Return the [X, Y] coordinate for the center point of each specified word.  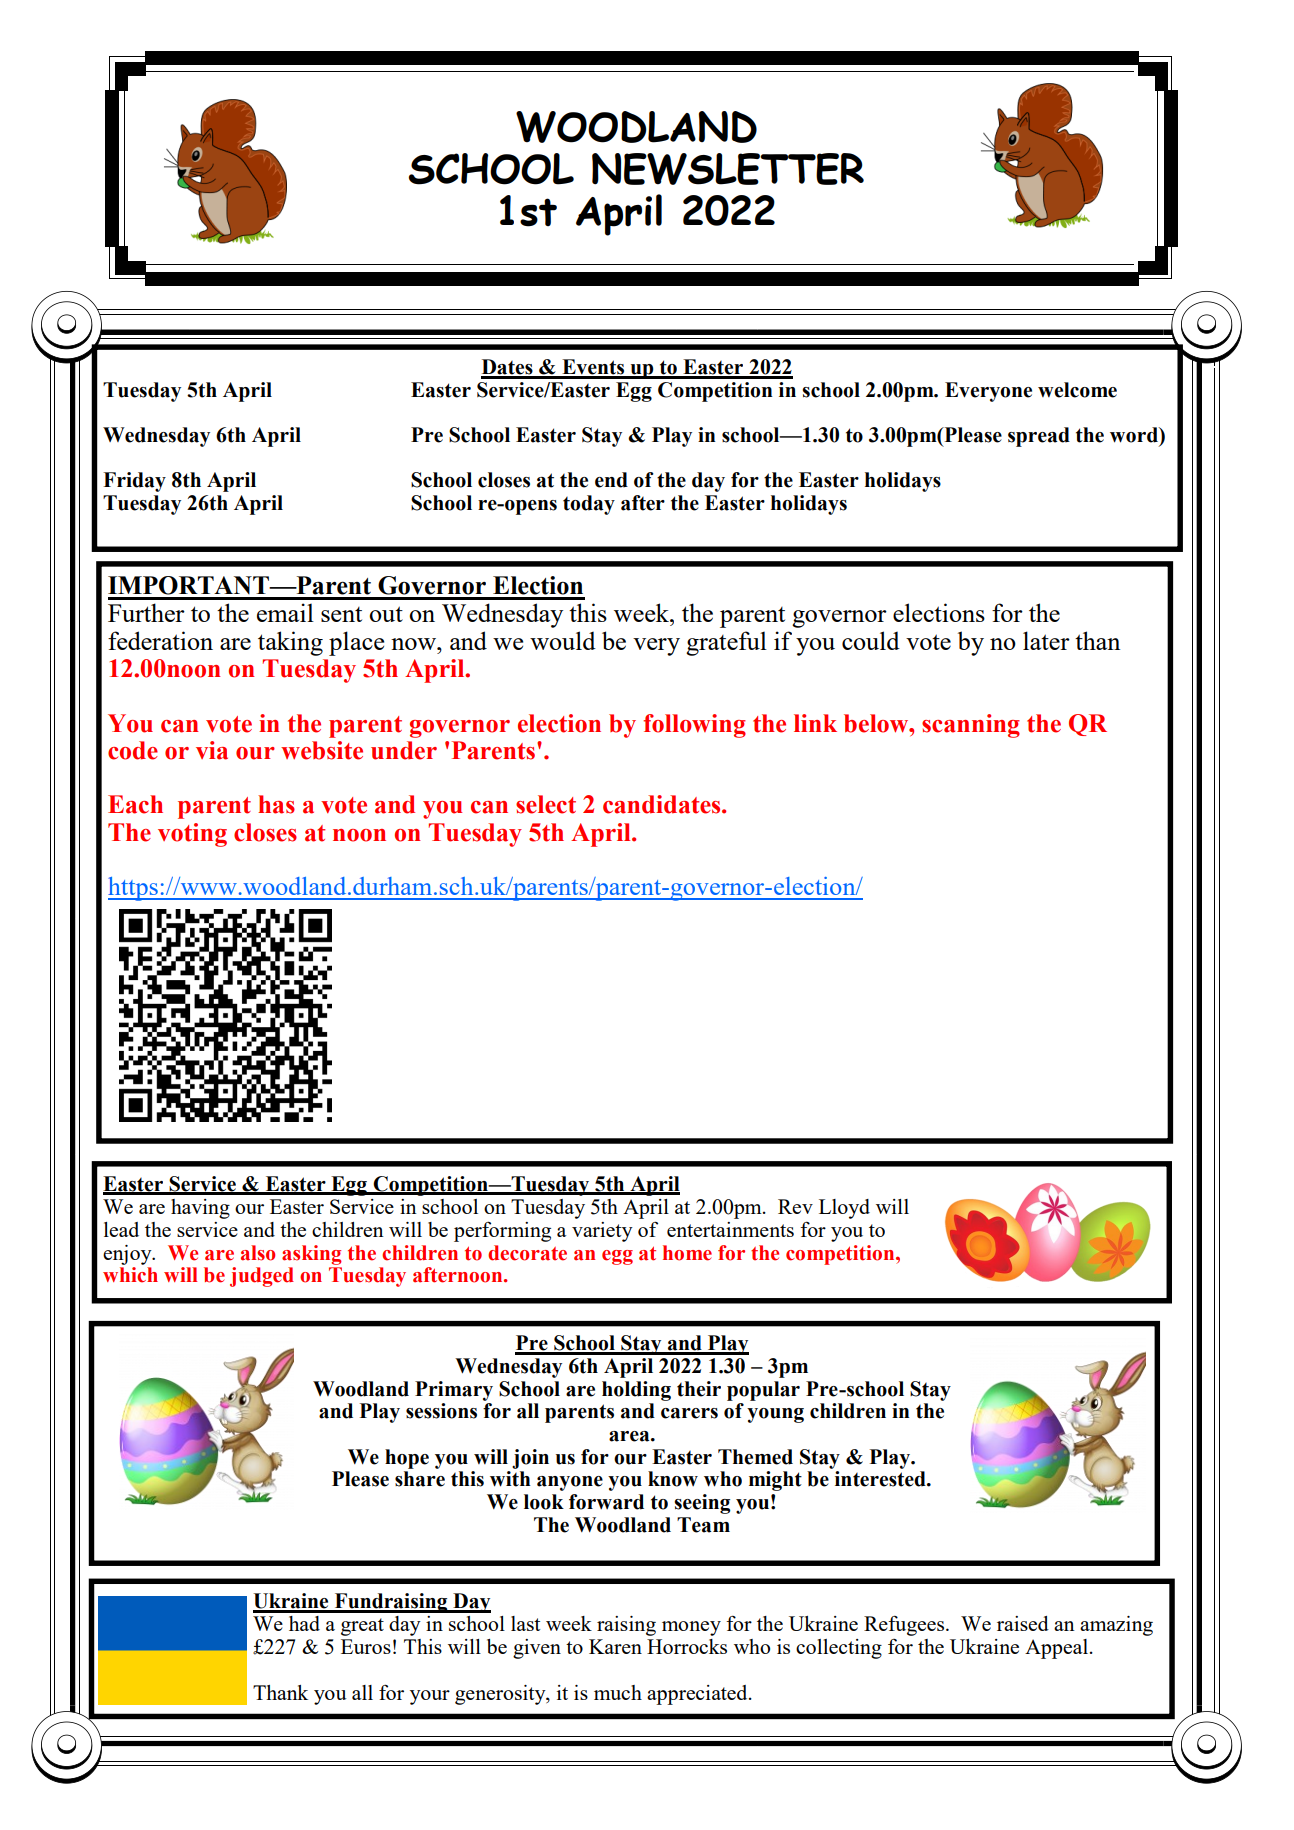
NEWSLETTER [728, 169]
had [304, 1623]
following [694, 726]
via [212, 750]
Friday [134, 482]
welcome [1077, 390]
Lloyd [844, 1209]
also [258, 1253]
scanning [971, 726]
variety [602, 1232]
